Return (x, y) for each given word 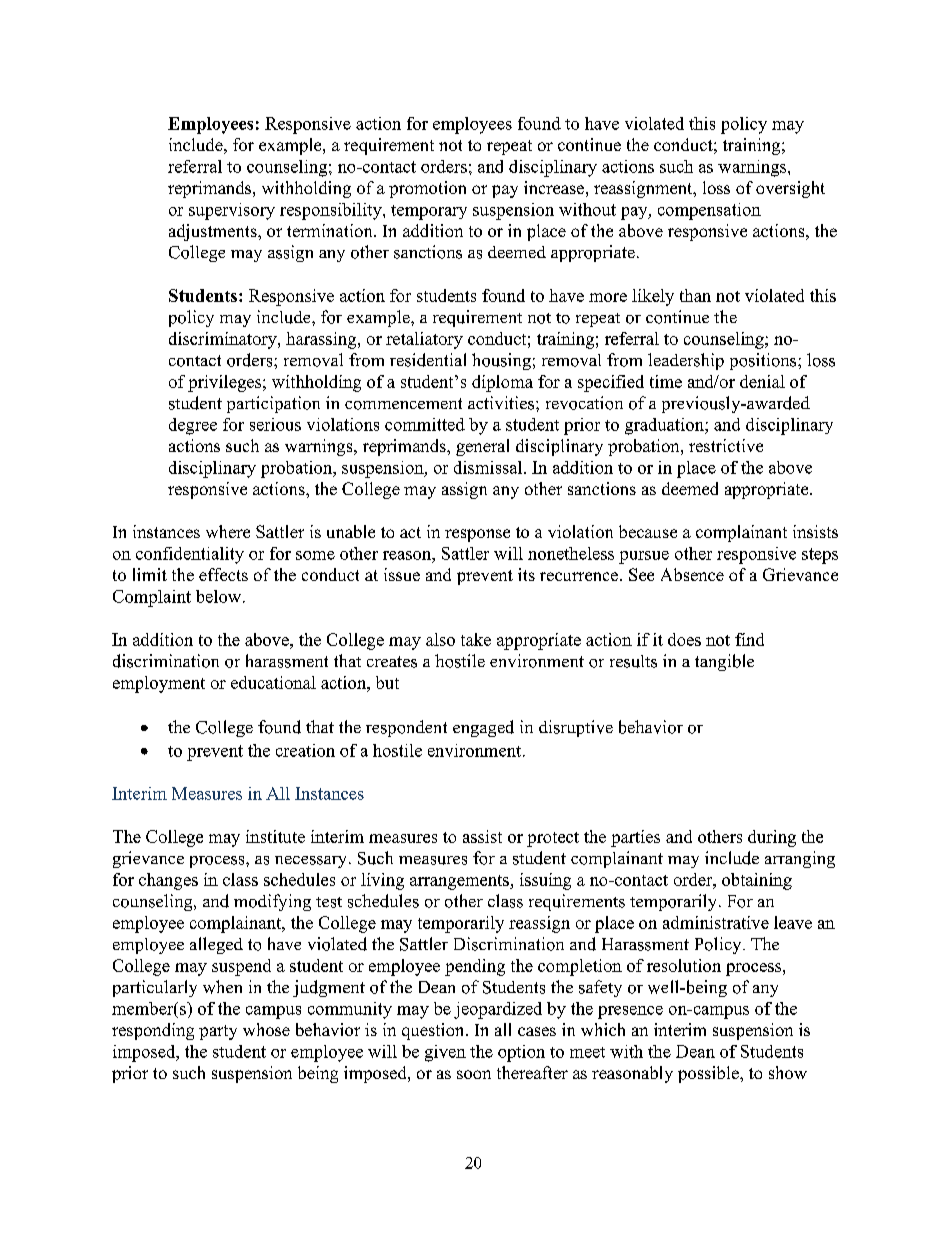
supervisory (232, 211)
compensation (709, 211)
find (749, 639)
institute (275, 836)
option (521, 1053)
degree (193, 426)
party (218, 1032)
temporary (429, 212)
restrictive (726, 445)
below (220, 596)
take (476, 639)
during (772, 838)
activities (502, 403)
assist (482, 836)
